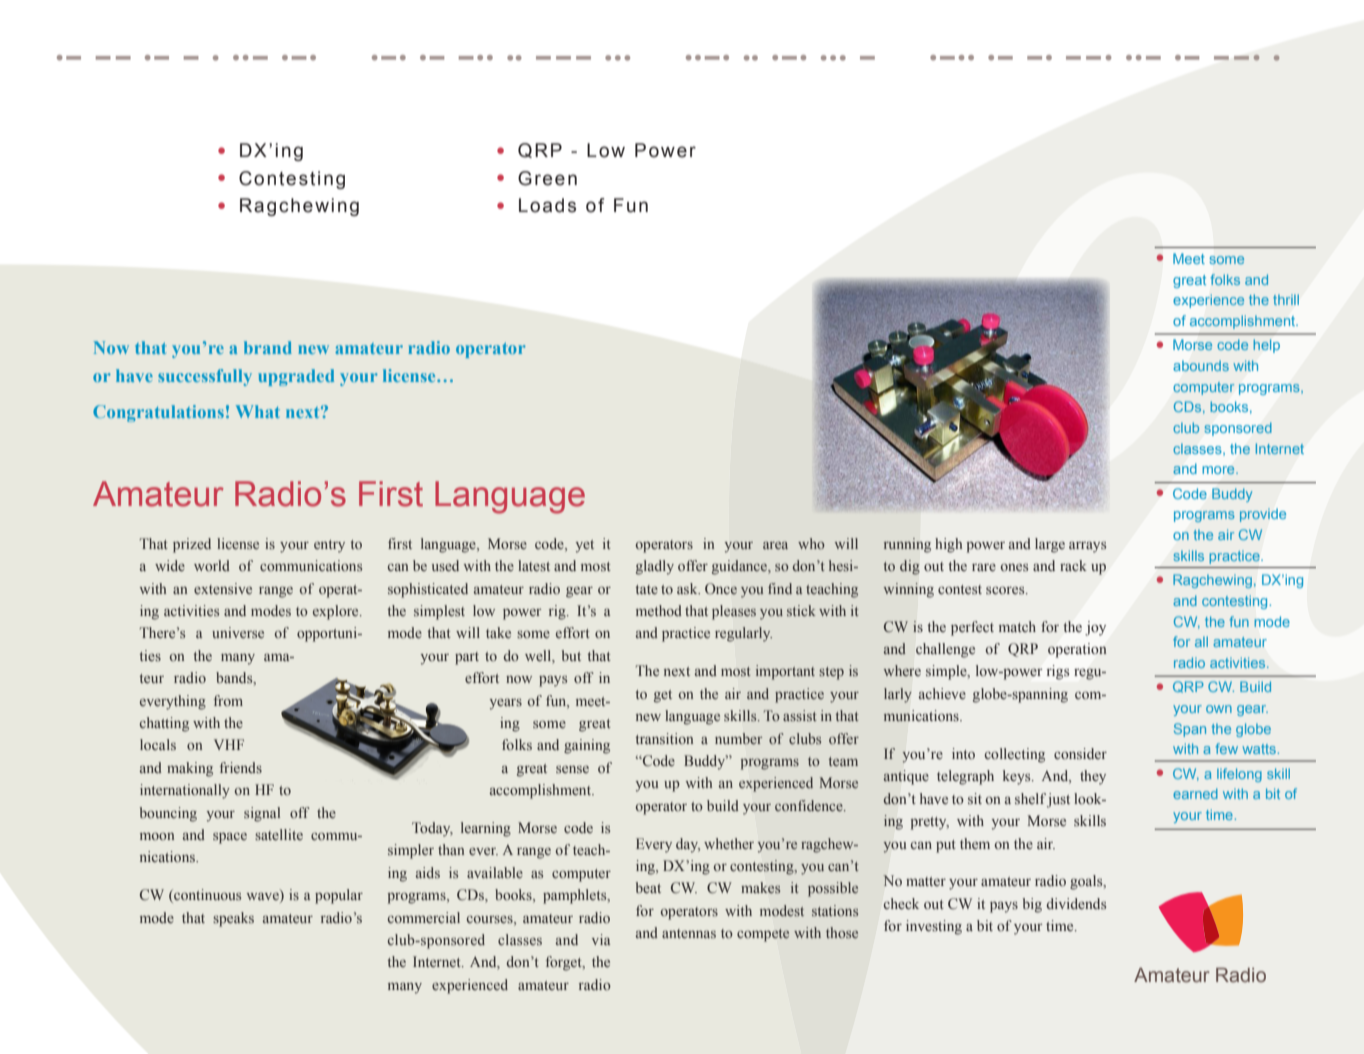 This screenshot has width=1364, height=1054. What do you see at coordinates (740, 567) in the screenshot?
I see `guidance` at bounding box center [740, 567].
